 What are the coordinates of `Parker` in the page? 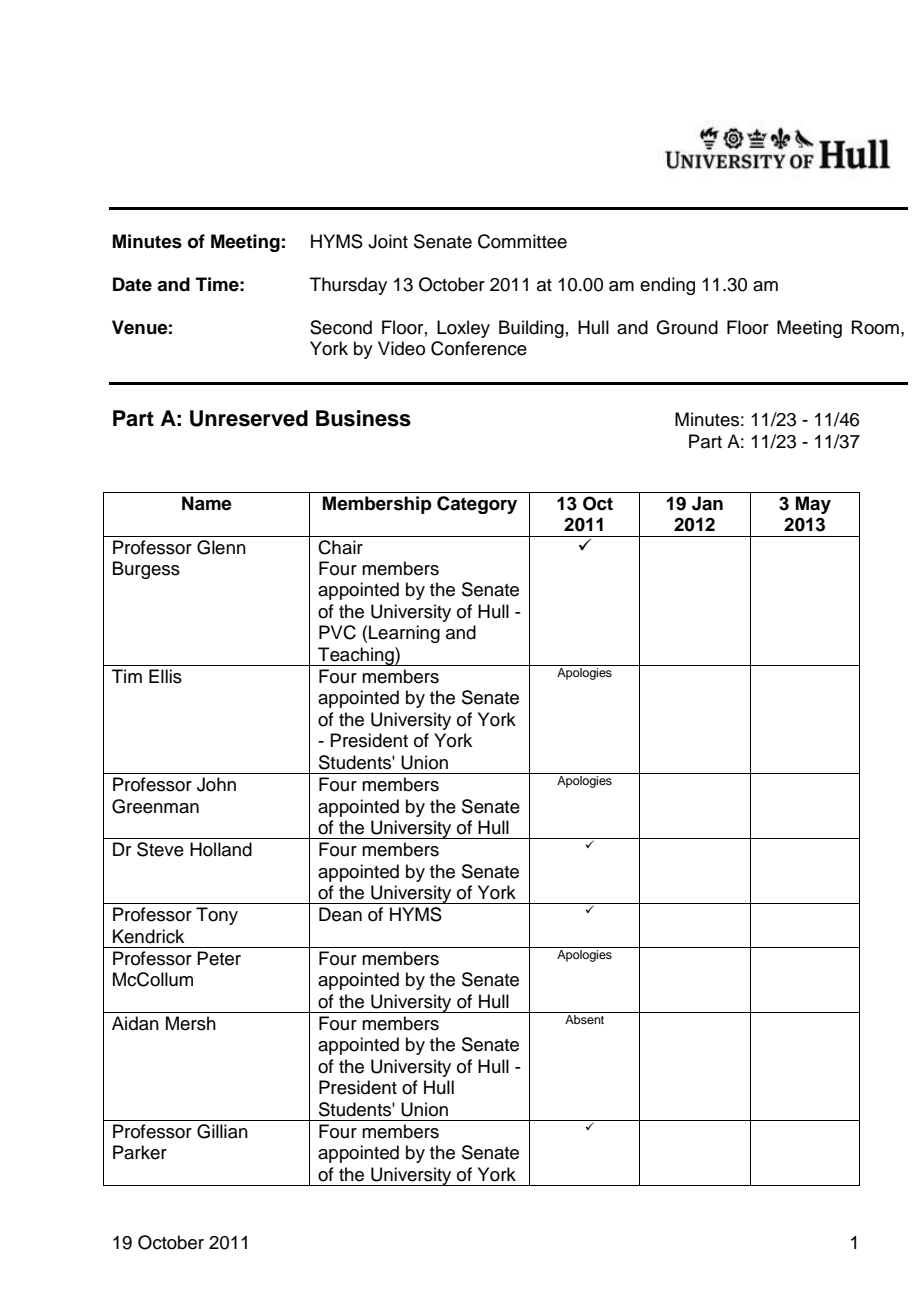 It's located at (140, 1152).
